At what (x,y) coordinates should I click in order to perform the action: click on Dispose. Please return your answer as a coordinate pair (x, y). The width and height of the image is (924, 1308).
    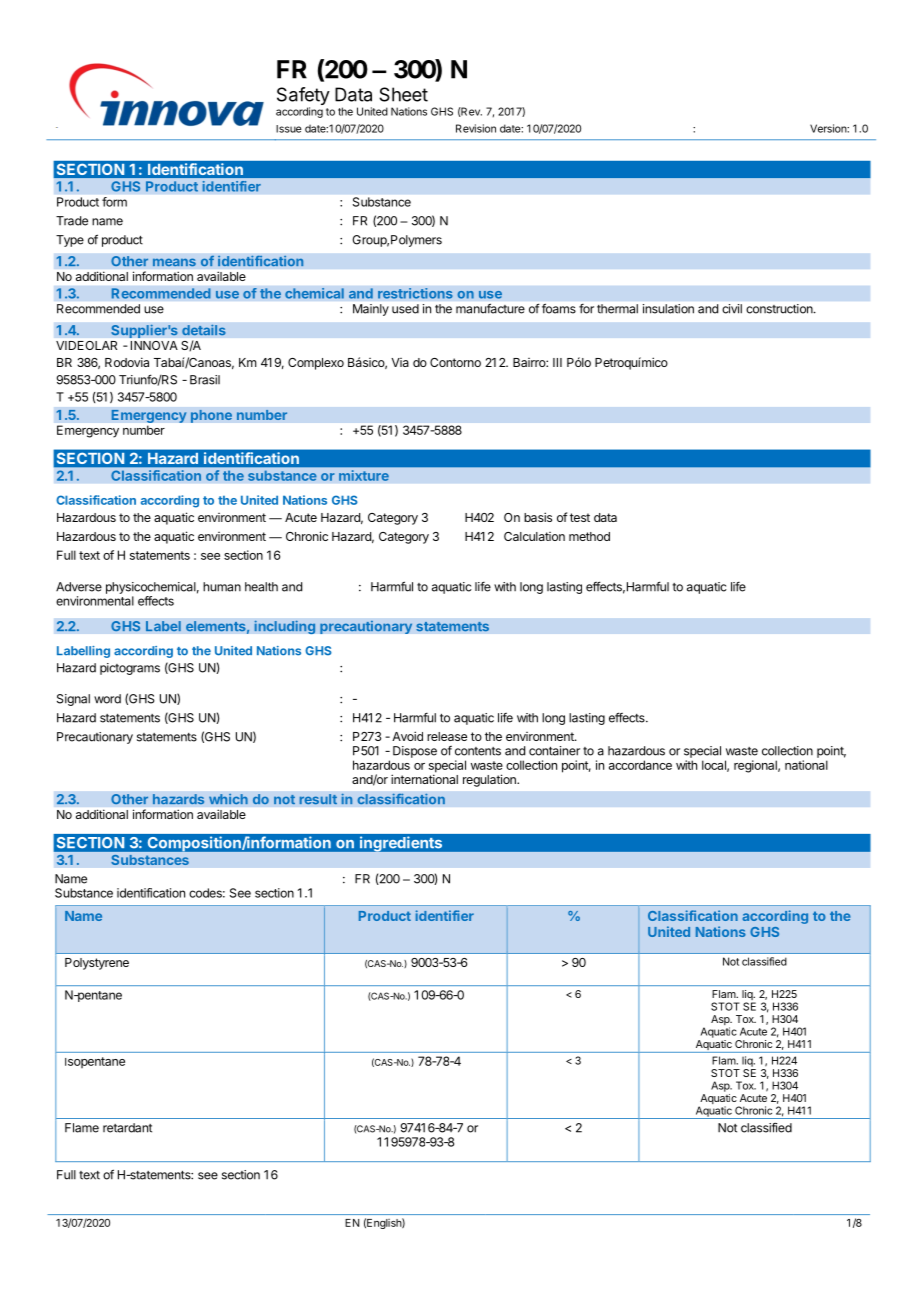
    Looking at the image, I should click on (415, 752).
